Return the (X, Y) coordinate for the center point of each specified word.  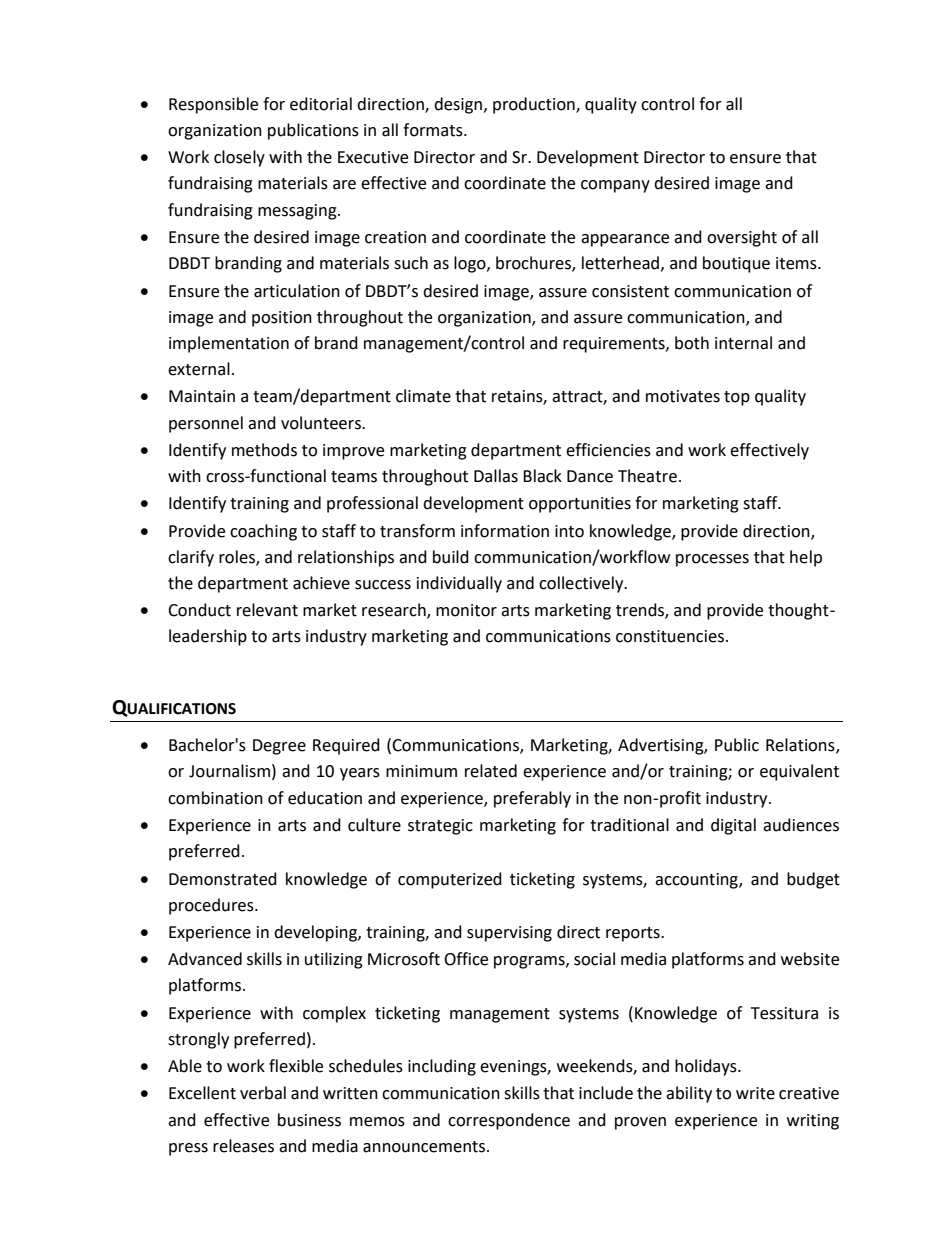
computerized (450, 880)
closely (239, 158)
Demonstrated (223, 879)
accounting (697, 881)
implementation (229, 344)
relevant (267, 610)
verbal (263, 1093)
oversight (742, 238)
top (737, 398)
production (535, 105)
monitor (466, 610)
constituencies (670, 636)
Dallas (496, 476)
